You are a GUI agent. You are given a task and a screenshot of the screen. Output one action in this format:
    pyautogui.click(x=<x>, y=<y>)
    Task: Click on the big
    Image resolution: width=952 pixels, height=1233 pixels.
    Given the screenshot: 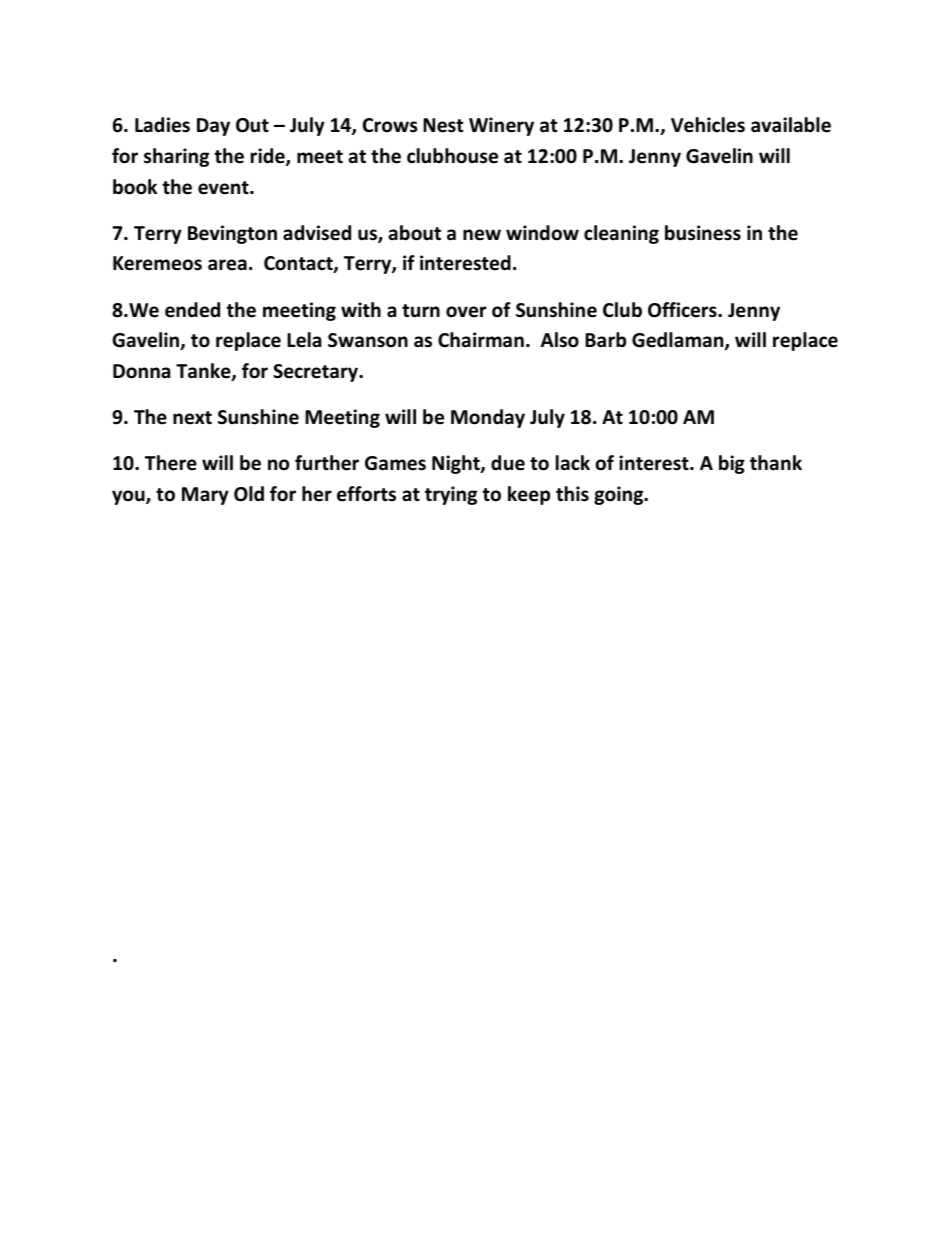 What is the action you would take?
    pyautogui.click(x=732, y=464)
